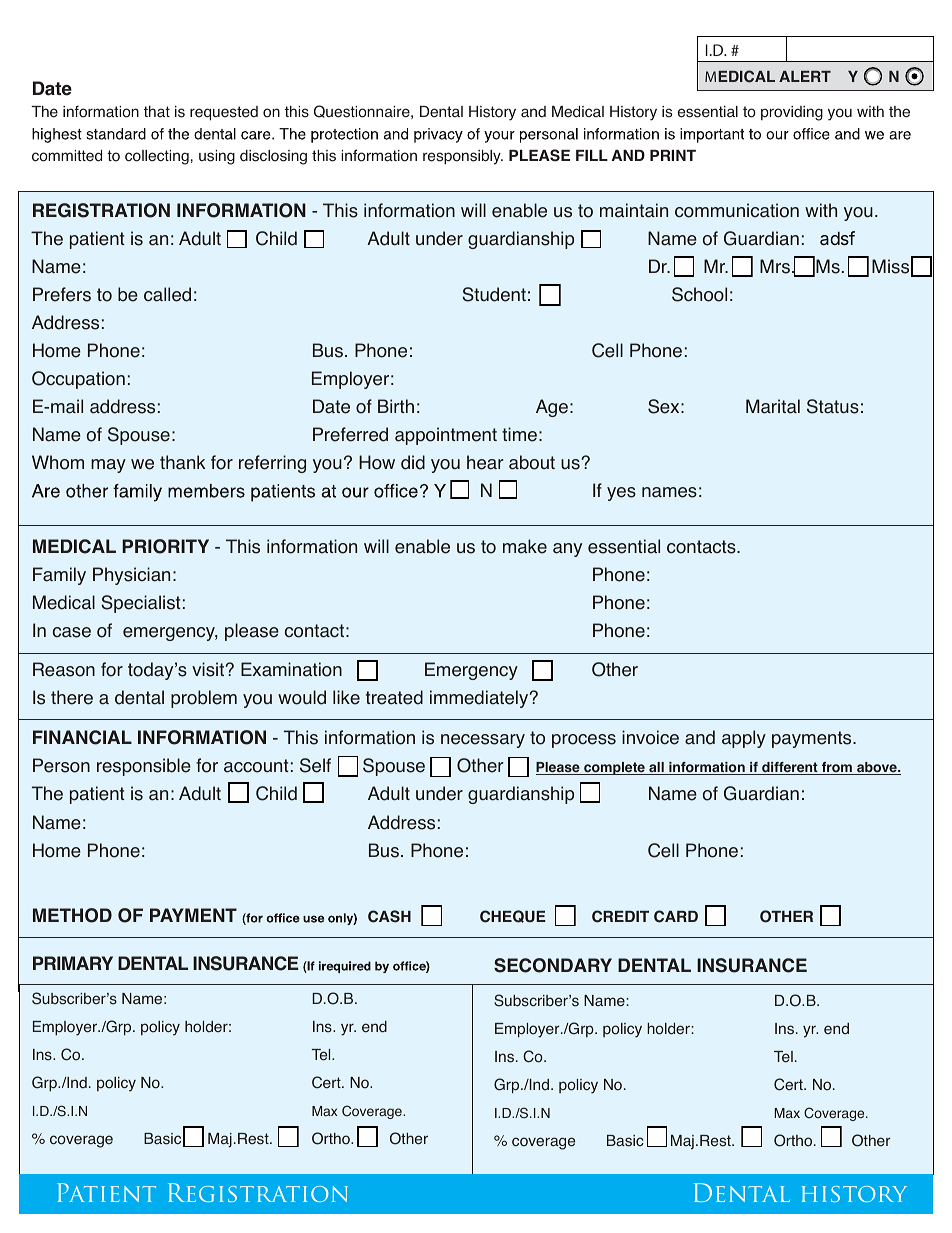 This document has height=1233, width=952. Describe the element at coordinates (72, 915) in the document. I see `METHOD` at that location.
